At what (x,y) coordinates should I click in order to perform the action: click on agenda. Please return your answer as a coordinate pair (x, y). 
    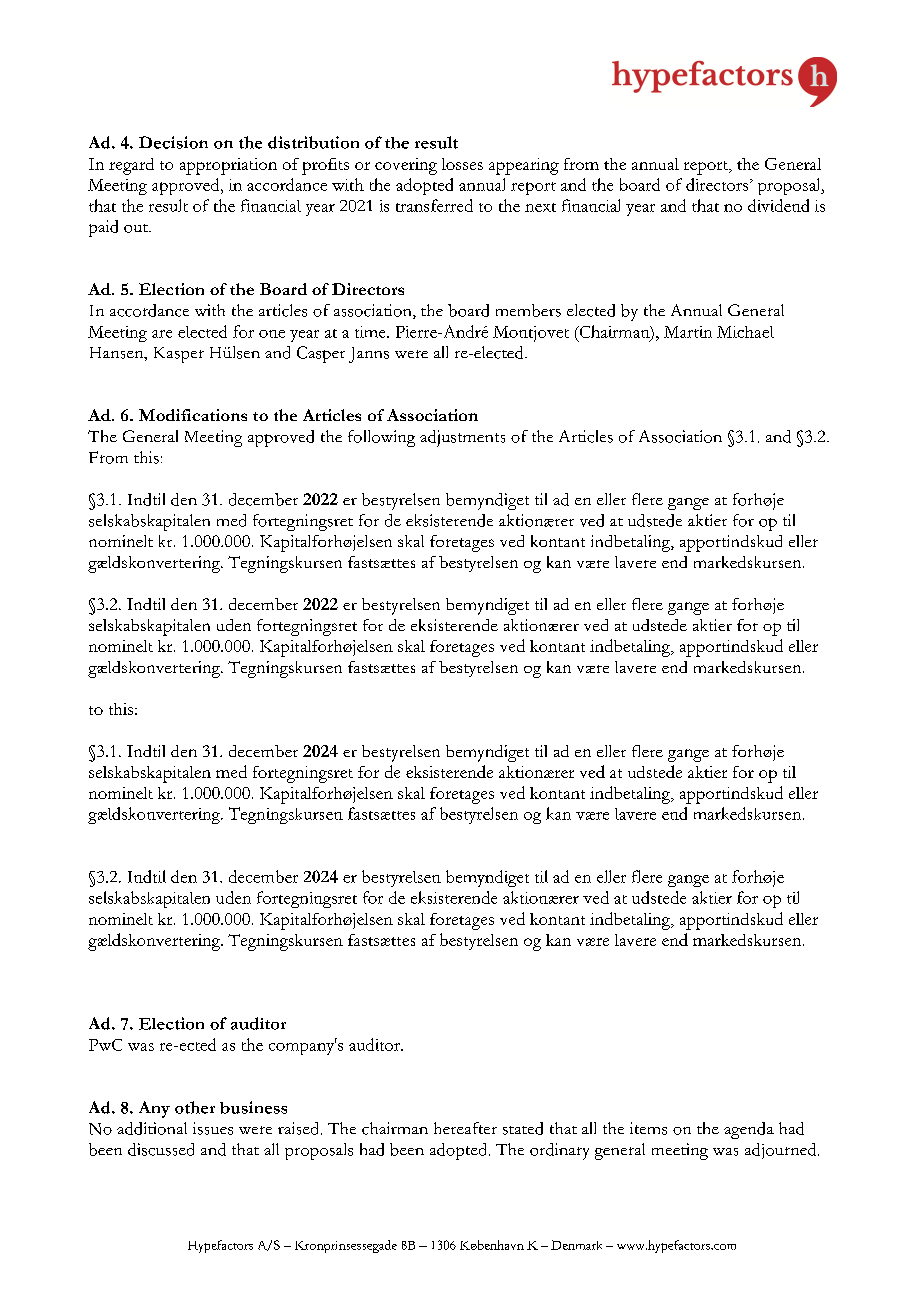
    Looking at the image, I should click on (749, 1130).
